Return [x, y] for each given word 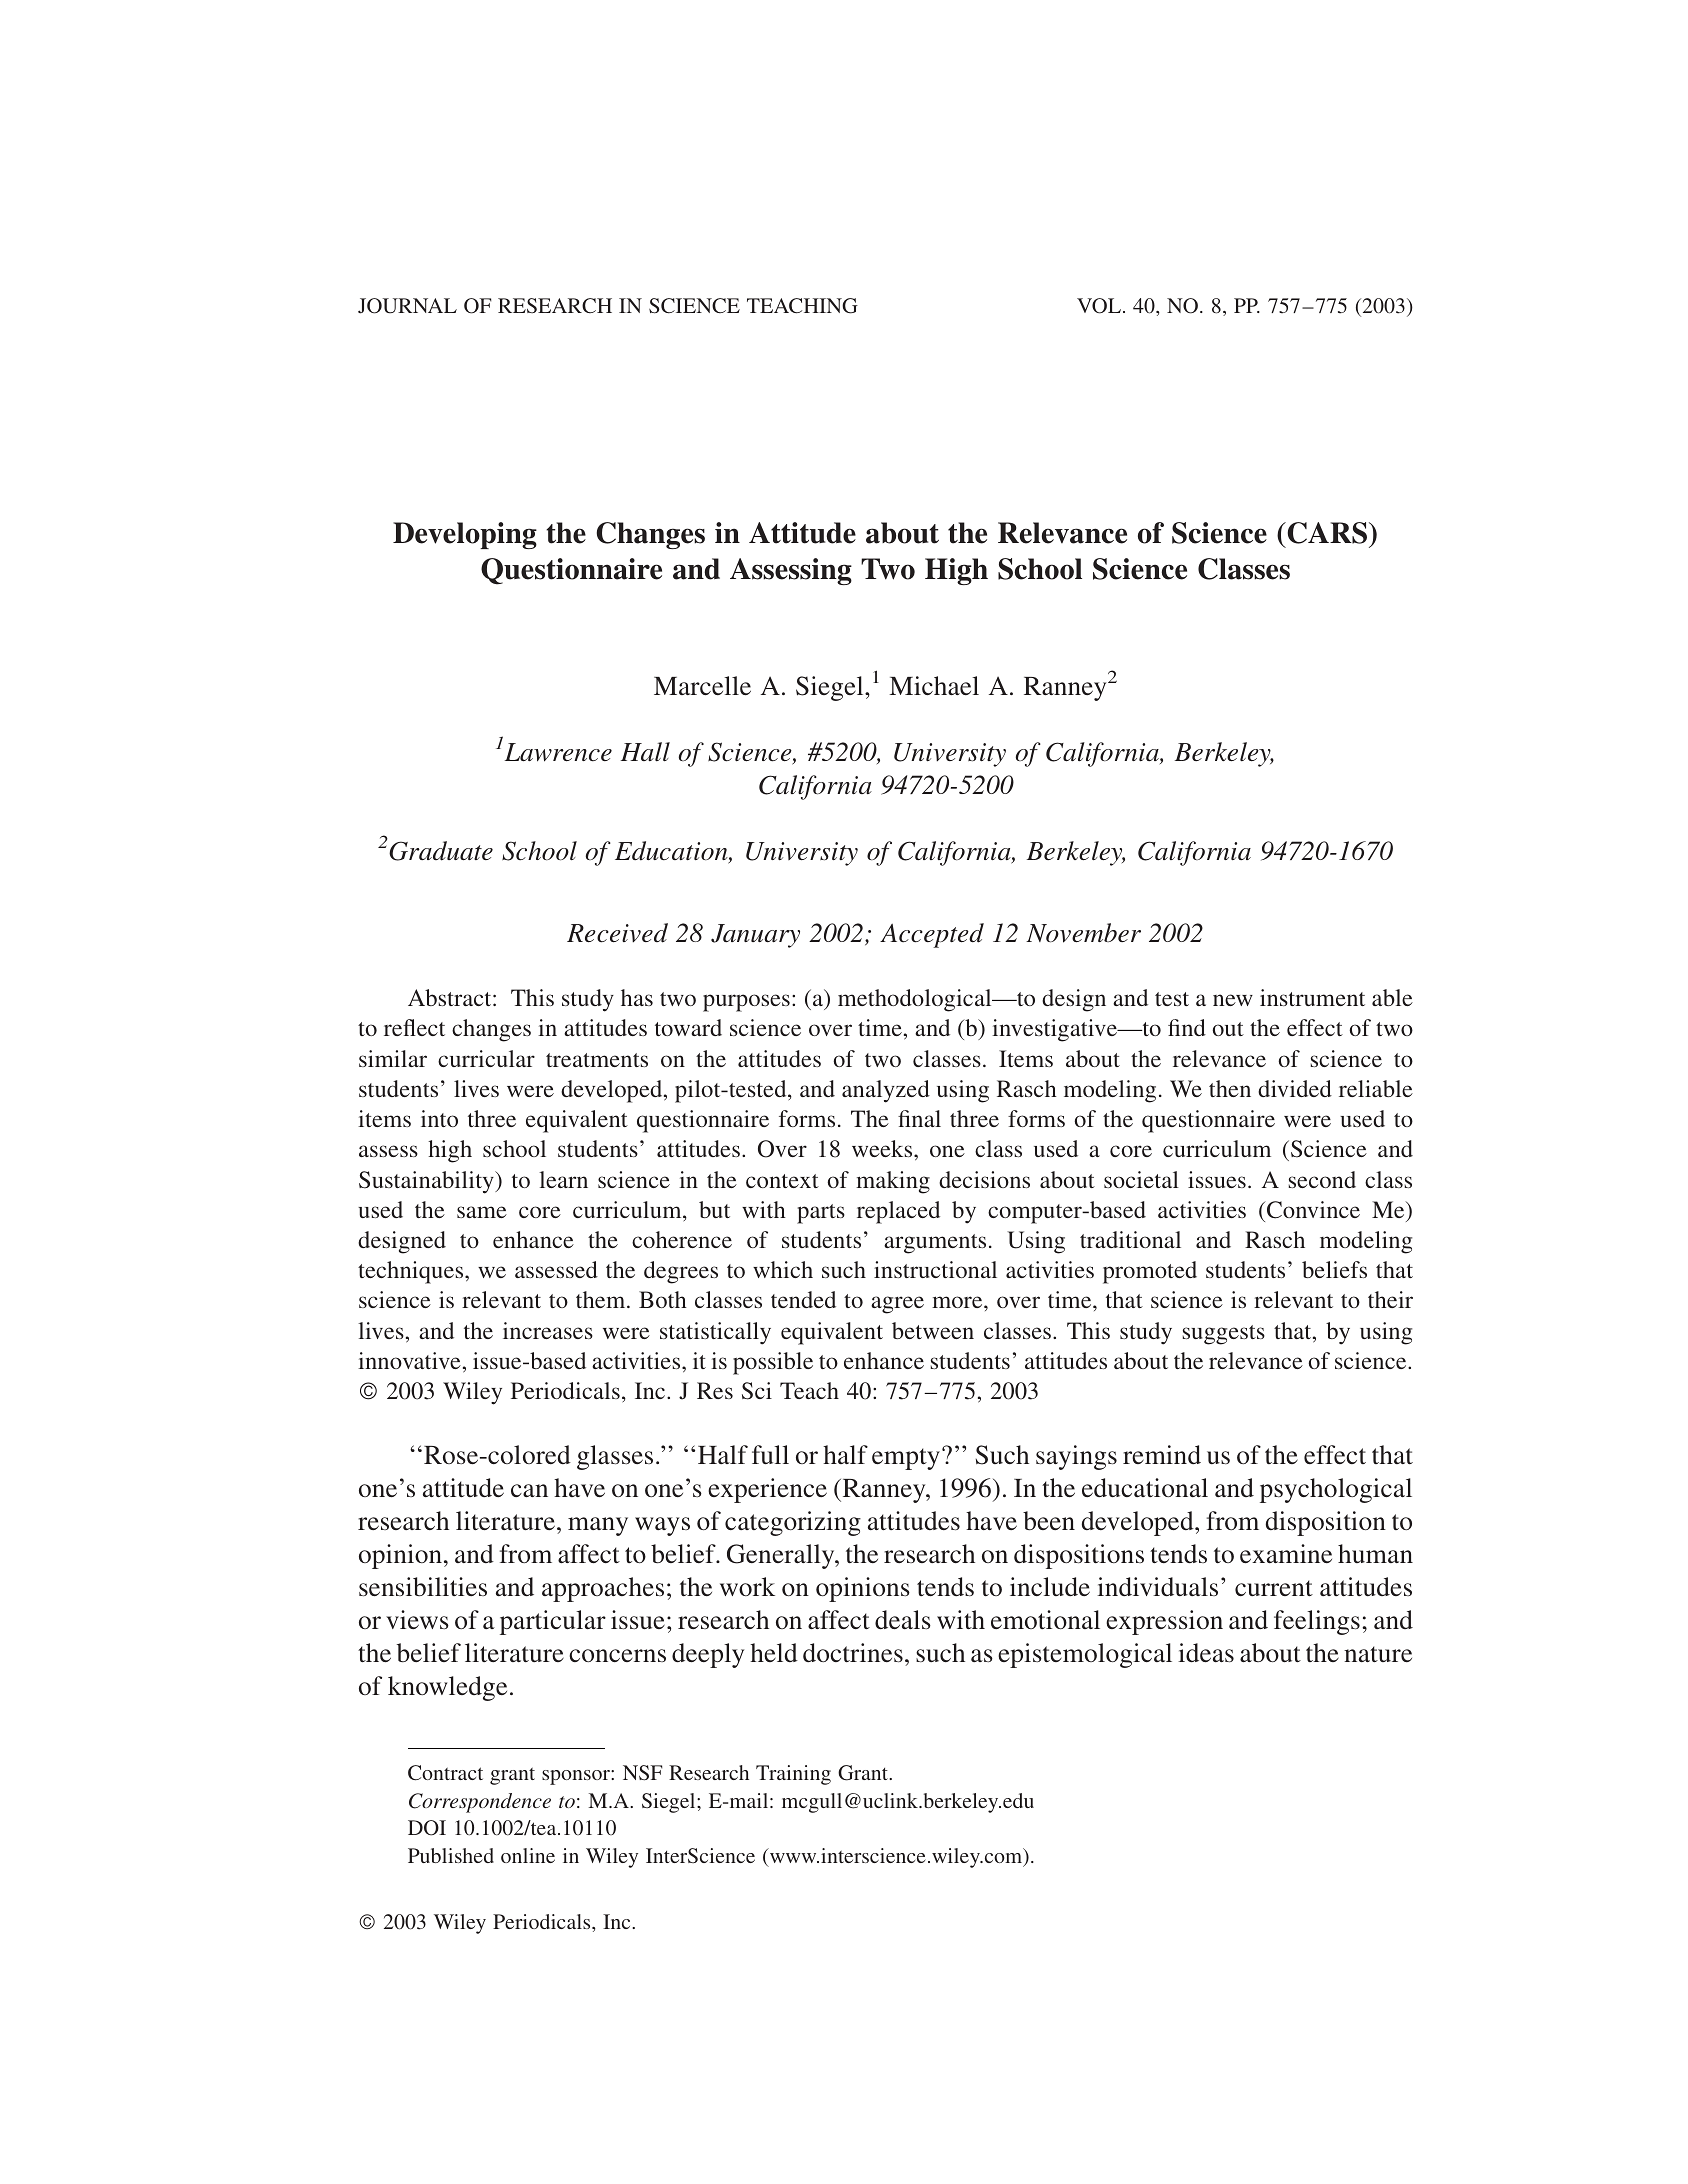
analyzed [886, 1091]
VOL [1099, 306]
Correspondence [480, 1803]
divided [1295, 1088]
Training [793, 1775]
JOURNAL [407, 306]
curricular [486, 1058]
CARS [1327, 534]
